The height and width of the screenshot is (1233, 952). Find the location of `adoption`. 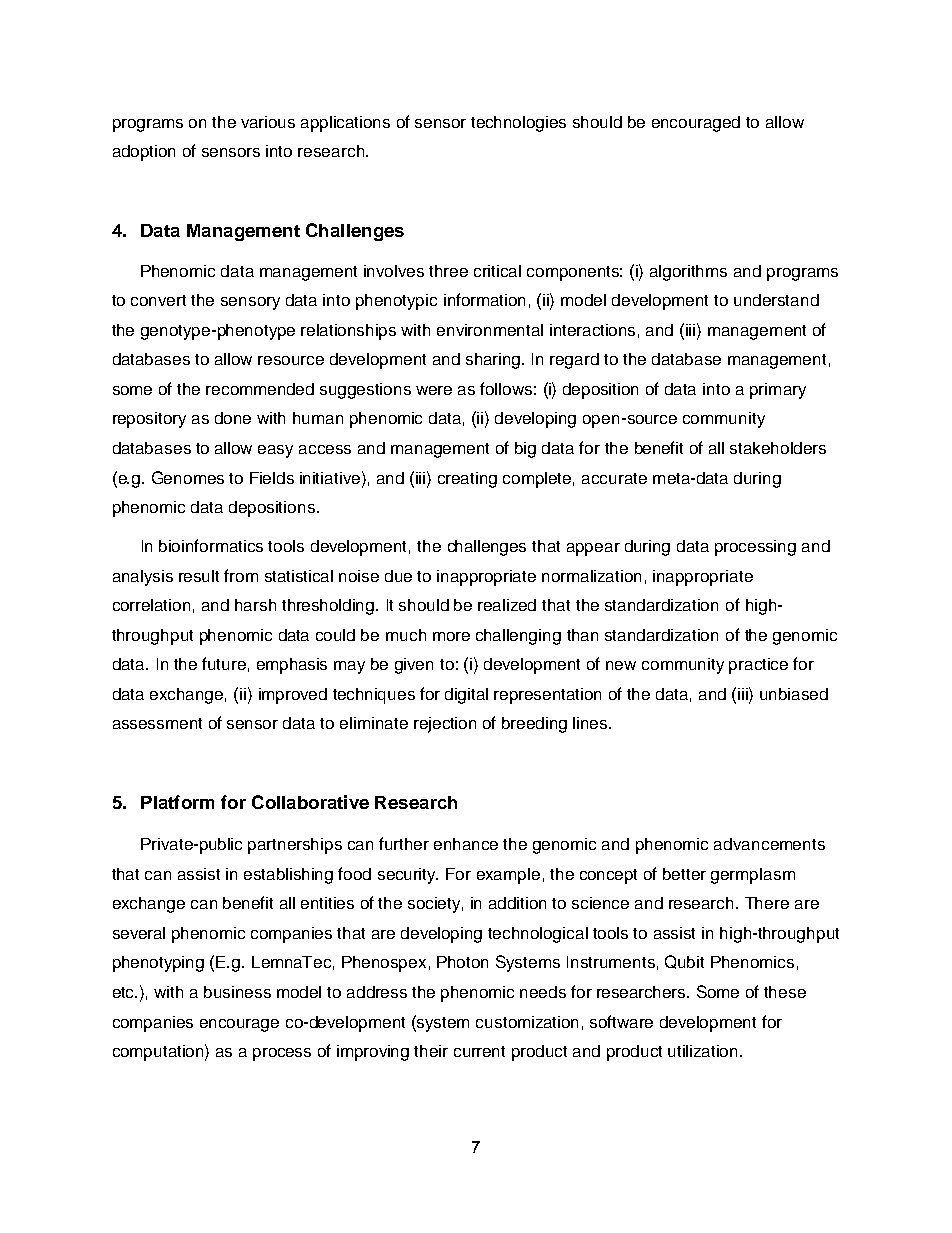

adoption is located at coordinates (144, 153).
